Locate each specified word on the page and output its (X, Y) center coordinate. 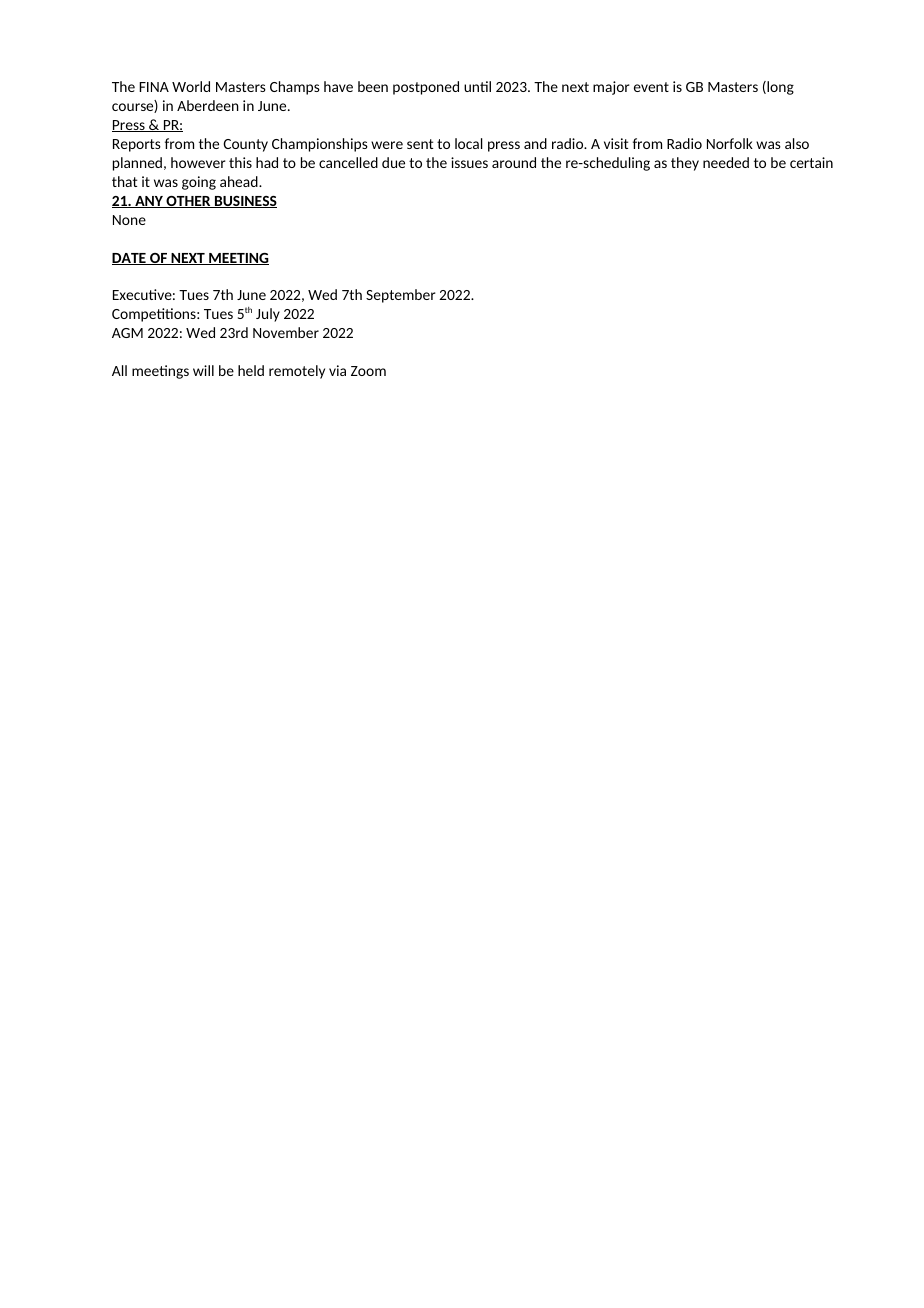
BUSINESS (245, 202)
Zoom (368, 371)
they (685, 164)
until (477, 86)
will (203, 370)
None (129, 220)
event (651, 87)
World (191, 86)
